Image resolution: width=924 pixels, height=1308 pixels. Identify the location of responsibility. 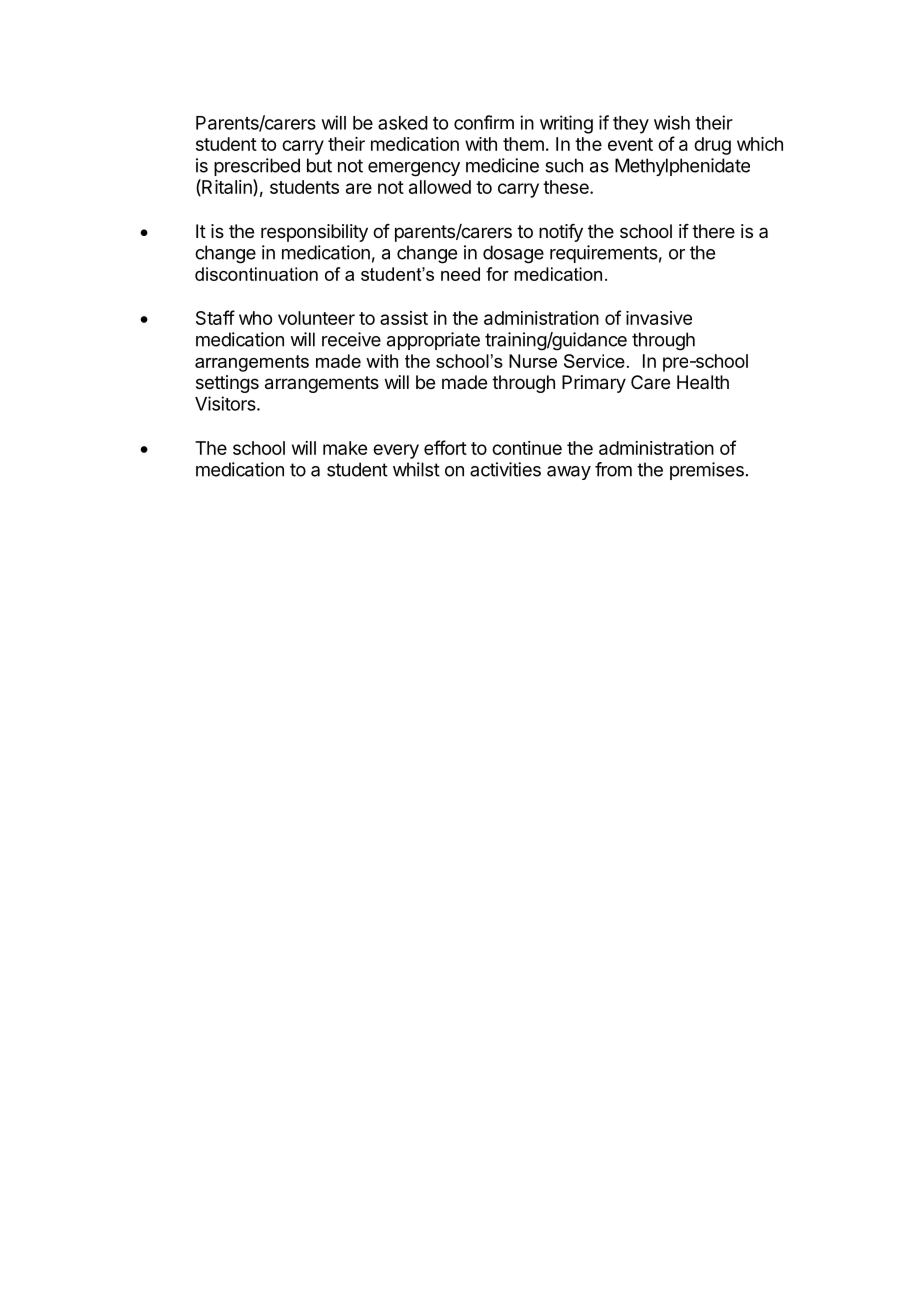
(314, 233).
